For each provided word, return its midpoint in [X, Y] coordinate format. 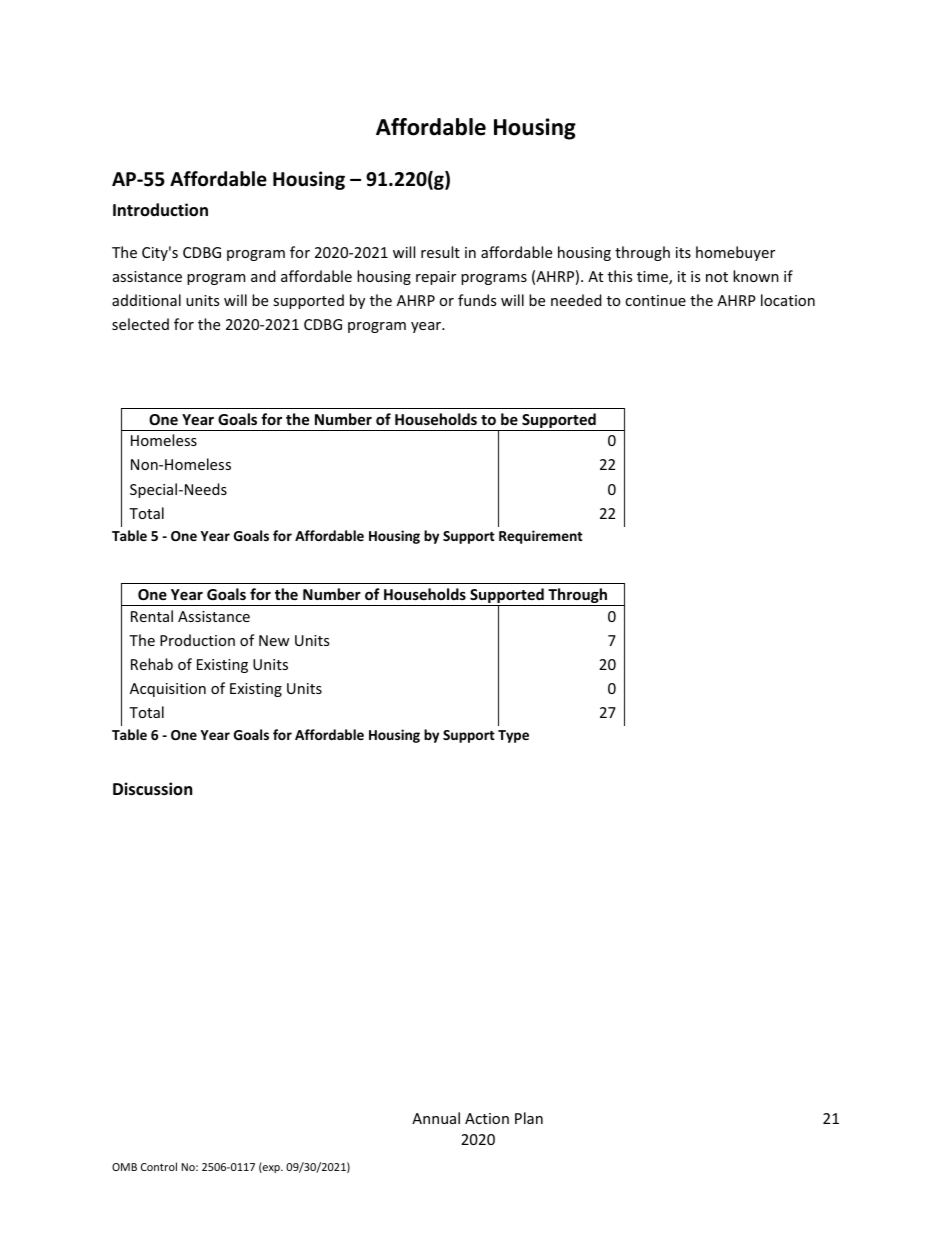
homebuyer [735, 253]
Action [487, 1118]
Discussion [152, 789]
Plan [529, 1118]
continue [655, 300]
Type [513, 736]
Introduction [160, 210]
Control [159, 1166]
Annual [436, 1118]
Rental [152, 616]
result [440, 252]
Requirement [541, 537]
